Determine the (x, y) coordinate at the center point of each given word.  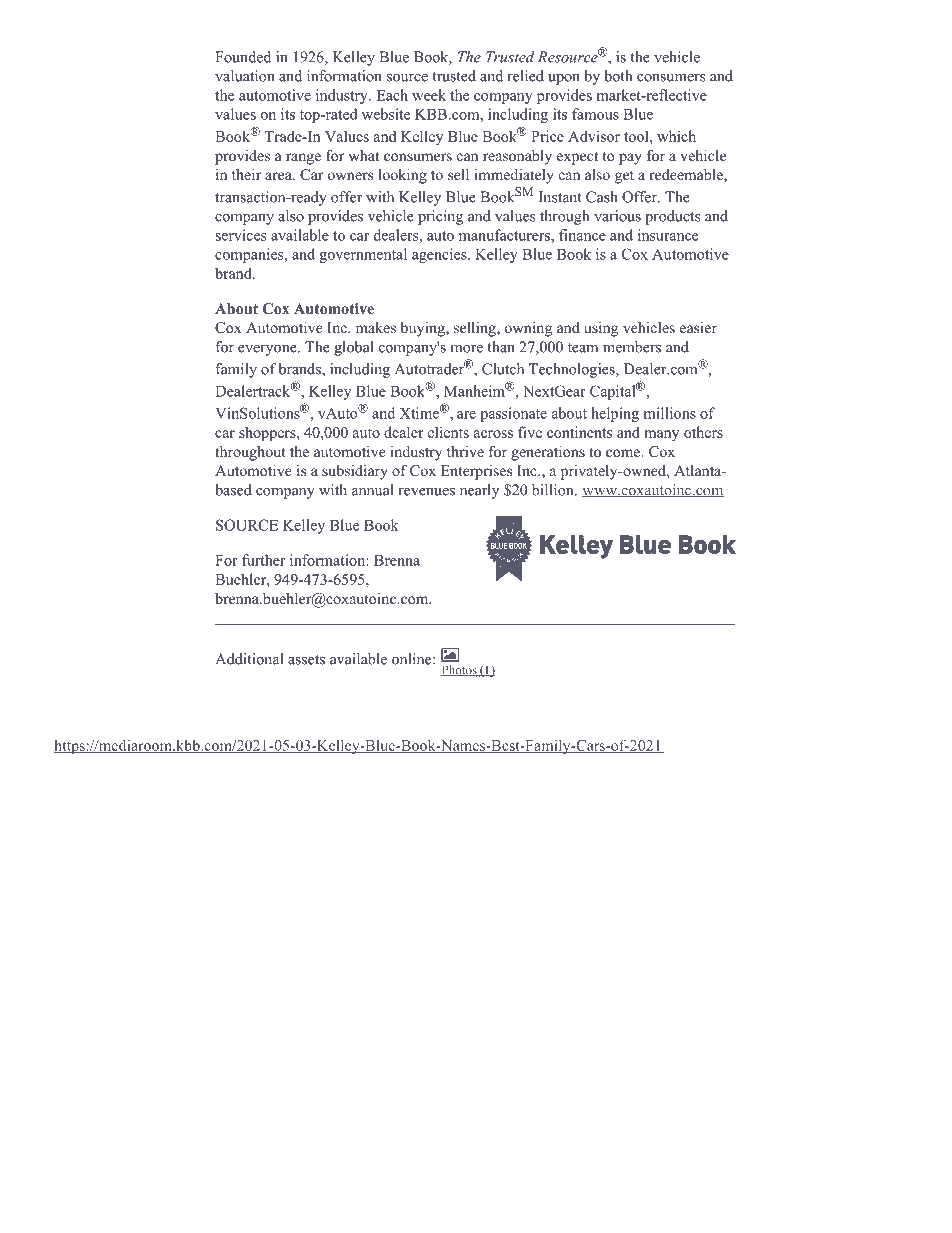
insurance (668, 235)
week (429, 95)
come (624, 453)
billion (554, 490)
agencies (440, 255)
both (618, 76)
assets (306, 660)
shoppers (268, 433)
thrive (465, 451)
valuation (245, 76)
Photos (460, 671)
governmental (363, 255)
